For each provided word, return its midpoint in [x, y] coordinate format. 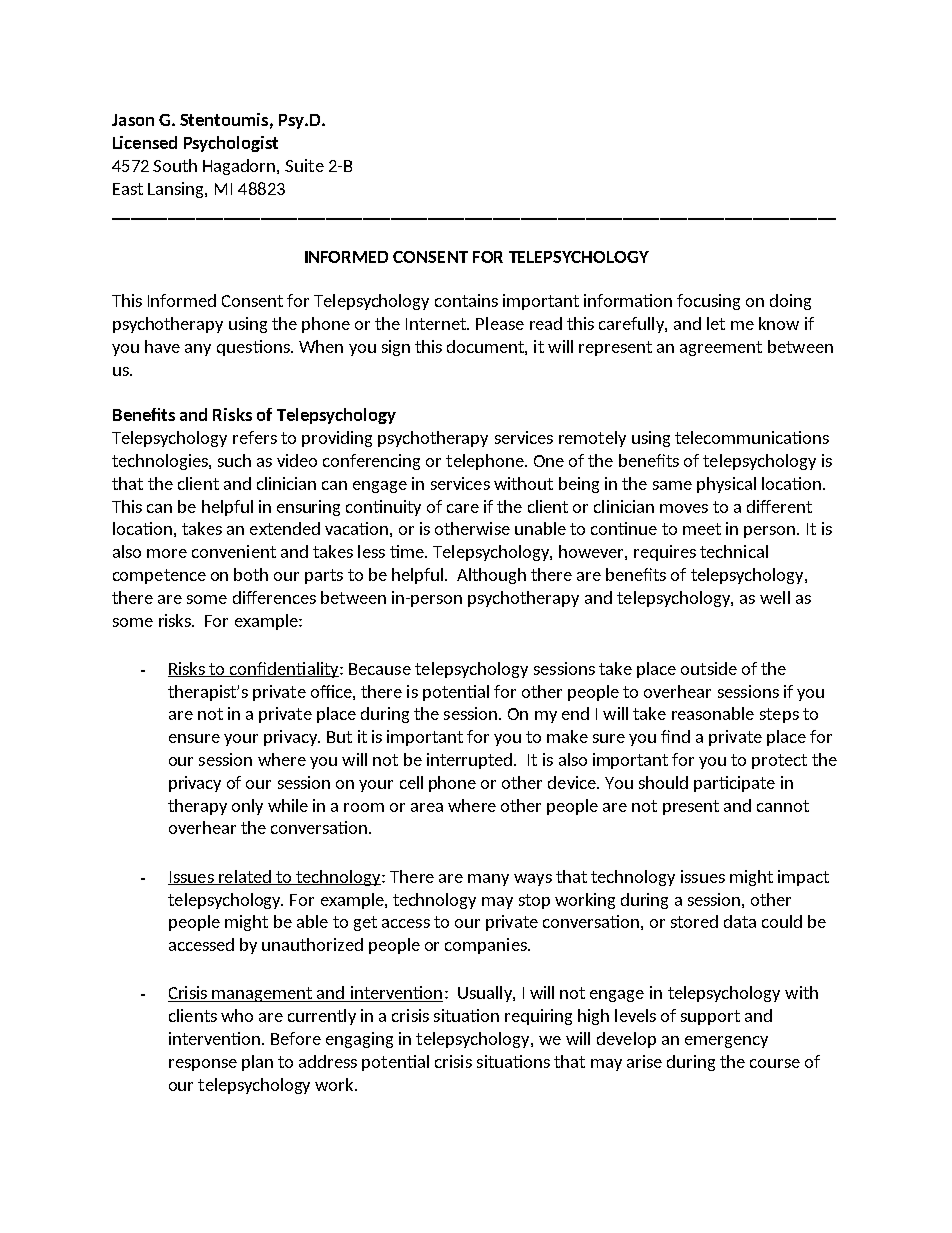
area [427, 807]
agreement [721, 348]
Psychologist [231, 144]
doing [790, 302]
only [247, 807]
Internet [437, 324]
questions [254, 348]
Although [491, 576]
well [775, 597]
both [251, 574]
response [203, 1065]
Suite [304, 165]
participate [734, 784]
